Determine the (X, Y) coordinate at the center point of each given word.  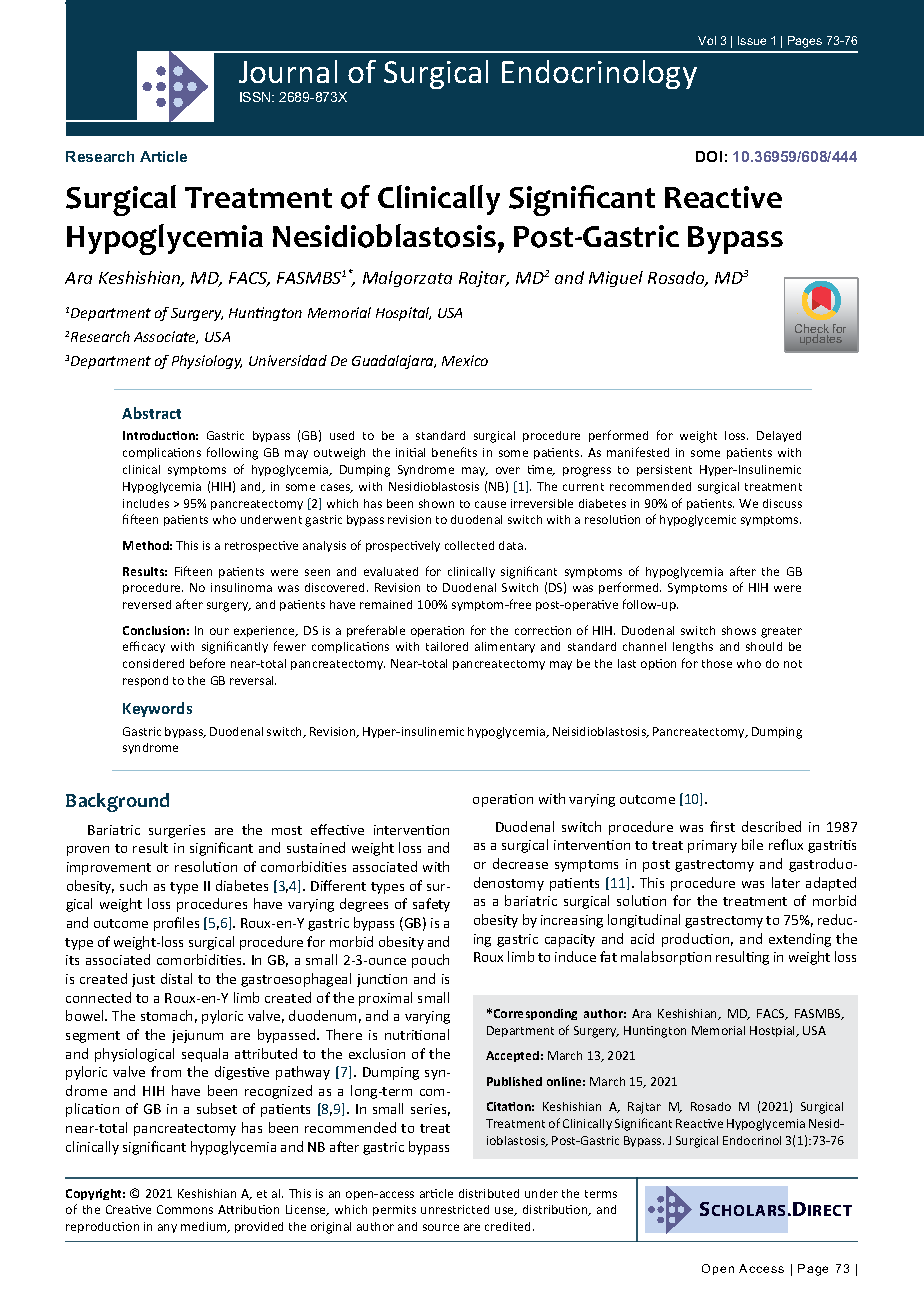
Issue (752, 40)
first (722, 826)
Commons (185, 1209)
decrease (520, 863)
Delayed (779, 436)
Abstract (151, 413)
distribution (556, 1210)
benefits (454, 452)
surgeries (177, 831)
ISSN (256, 97)
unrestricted (455, 1209)
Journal (288, 71)
